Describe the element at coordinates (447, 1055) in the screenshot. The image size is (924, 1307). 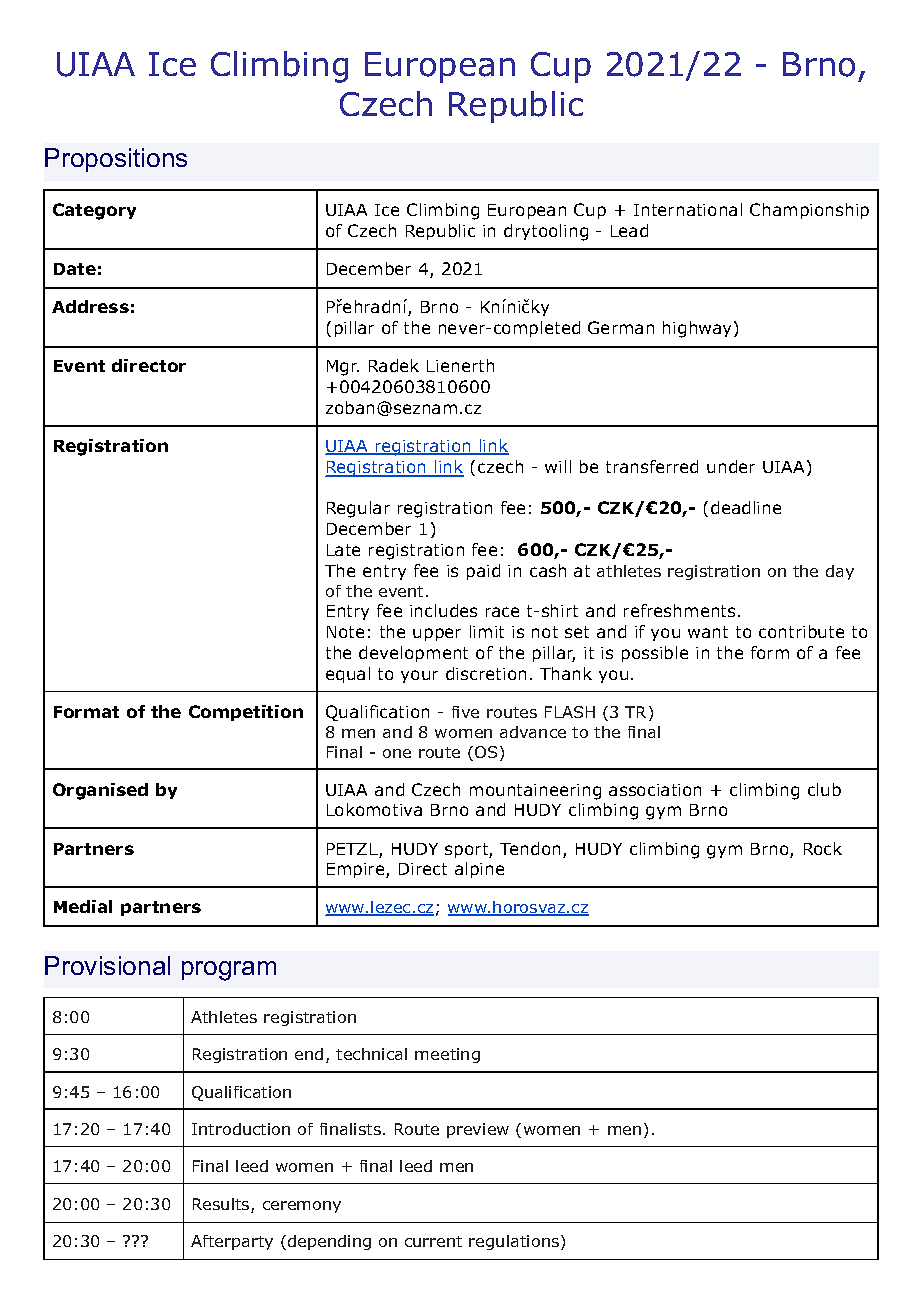
I see `meeting` at that location.
